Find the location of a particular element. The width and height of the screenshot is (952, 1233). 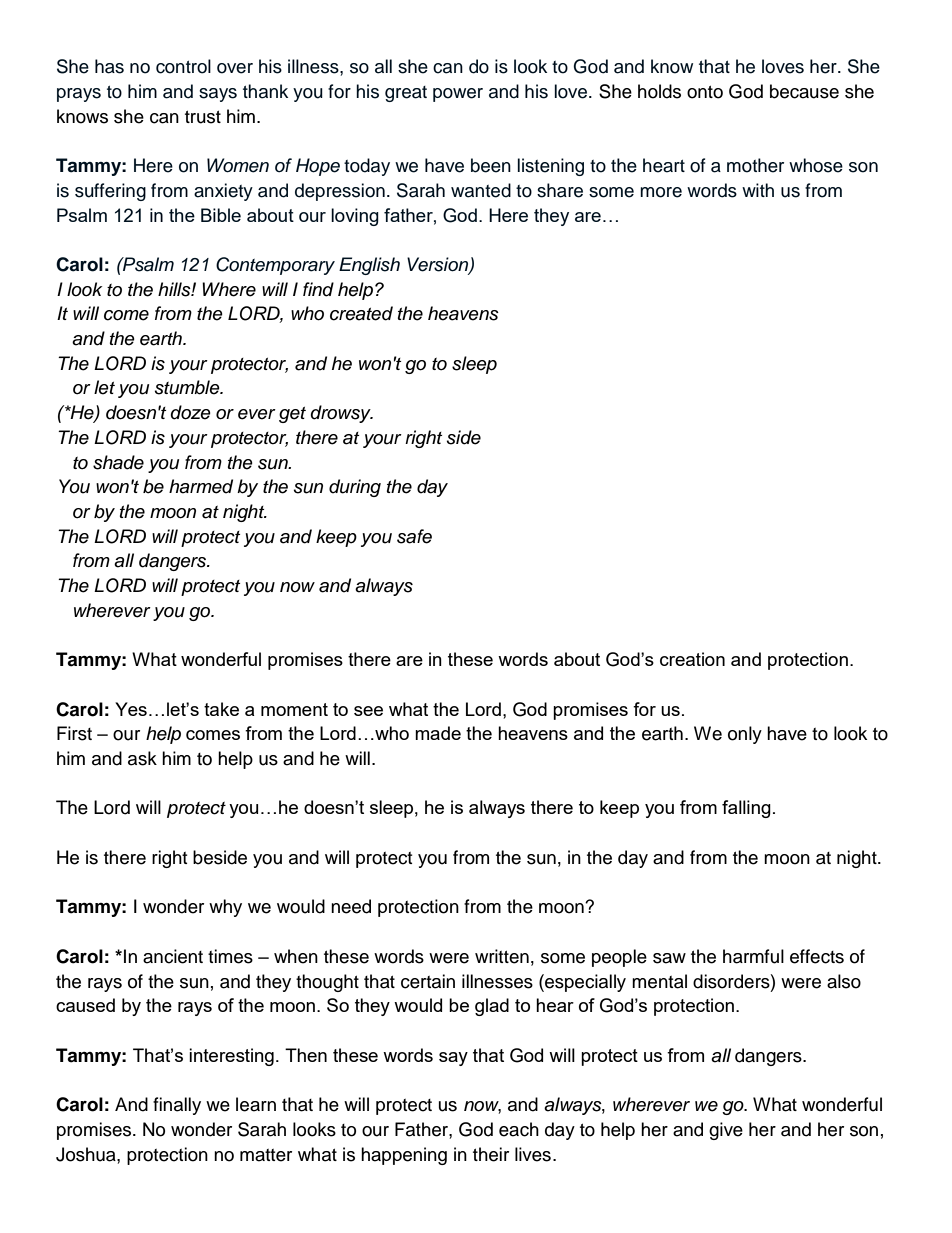

doze is located at coordinates (191, 412).
